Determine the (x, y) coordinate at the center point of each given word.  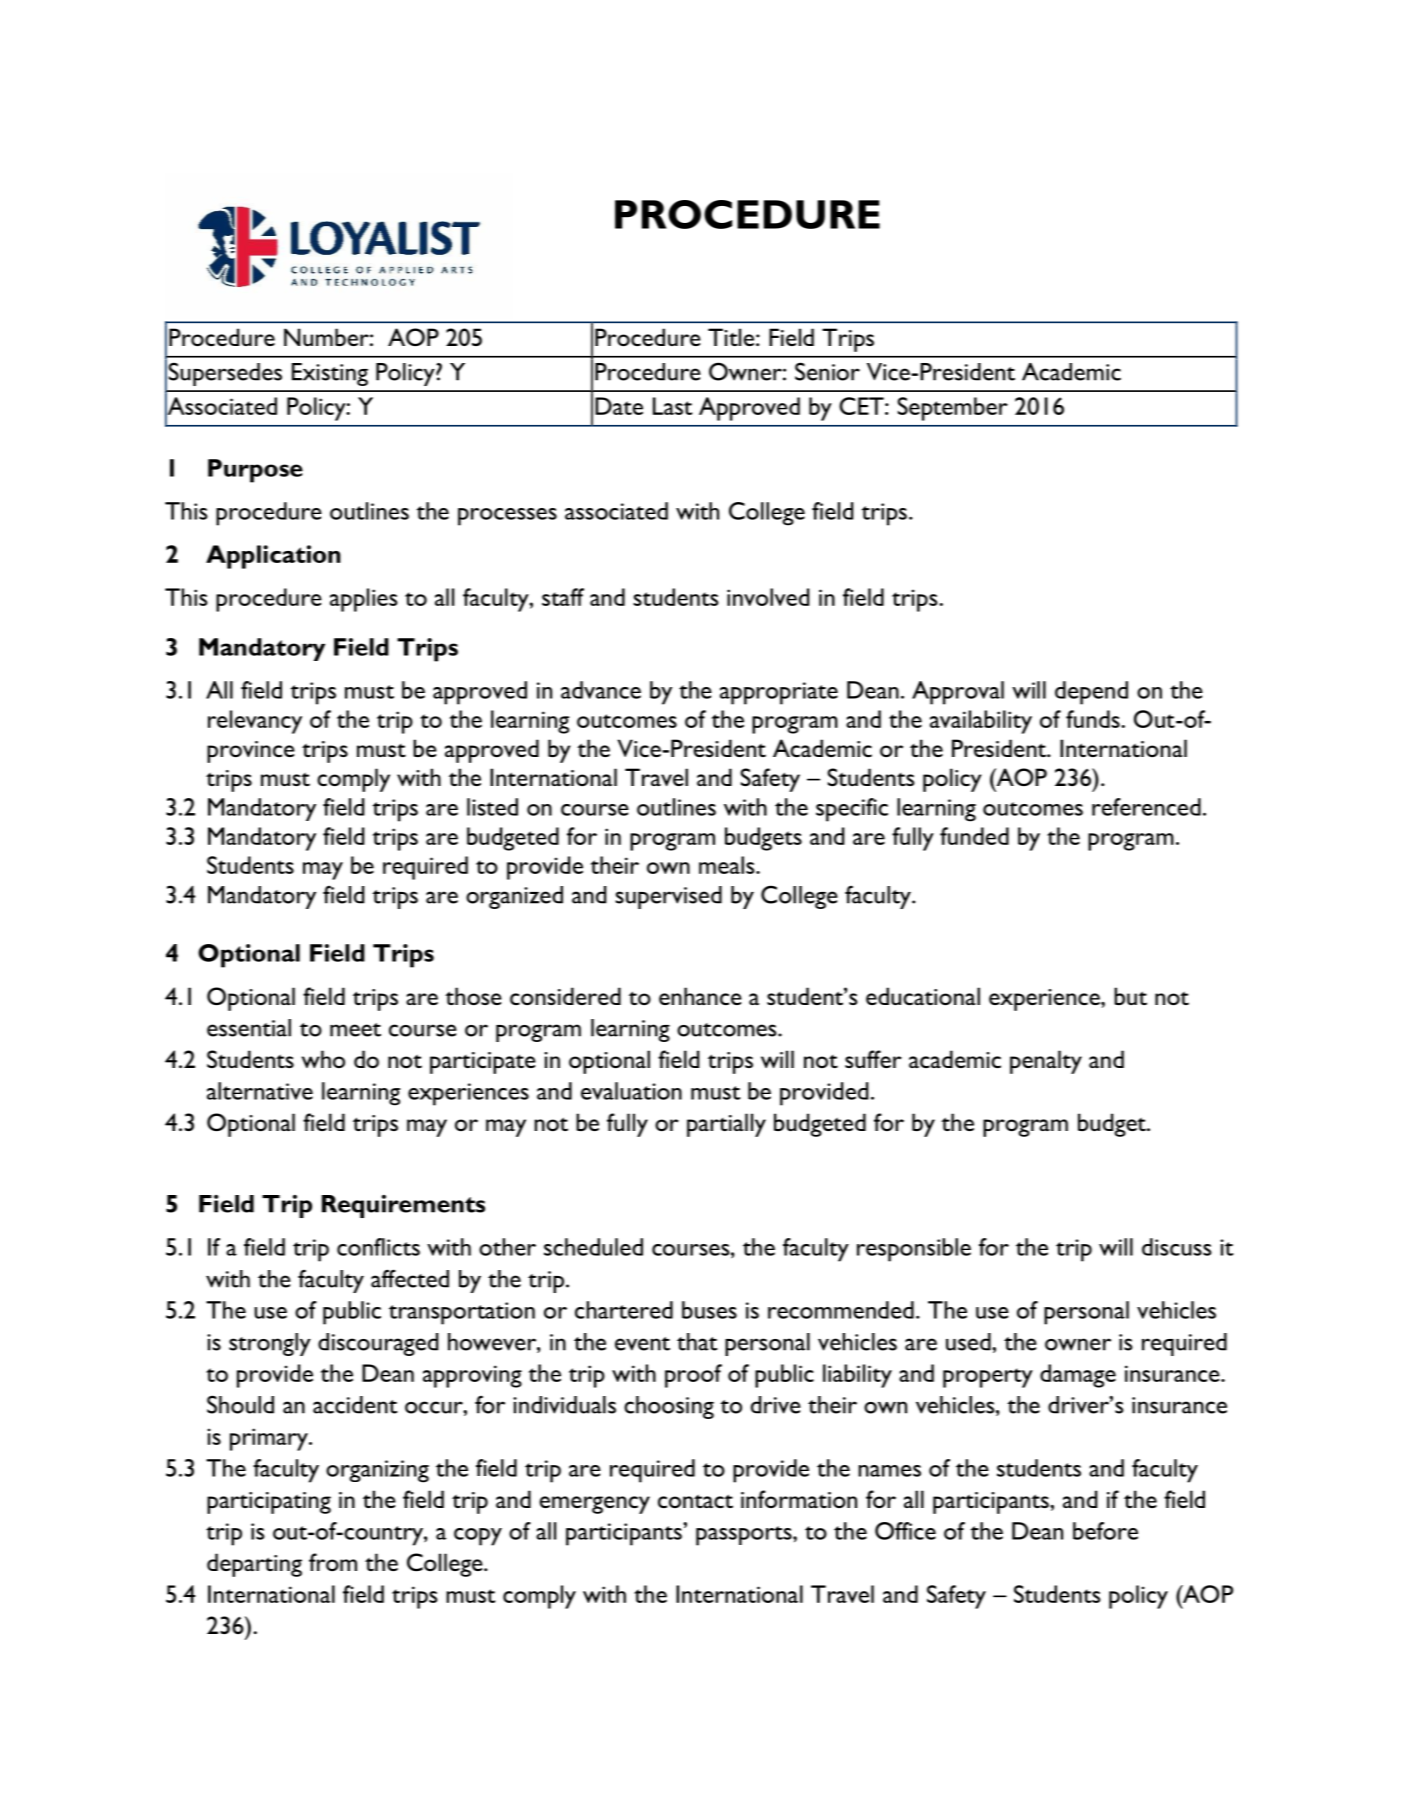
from (333, 1562)
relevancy (255, 722)
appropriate (779, 693)
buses (709, 1310)
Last (672, 406)
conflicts (378, 1247)
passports (745, 1536)
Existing (330, 374)
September (953, 409)
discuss (1177, 1247)
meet (355, 1030)
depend (1091, 693)
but (1130, 996)
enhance (700, 996)
